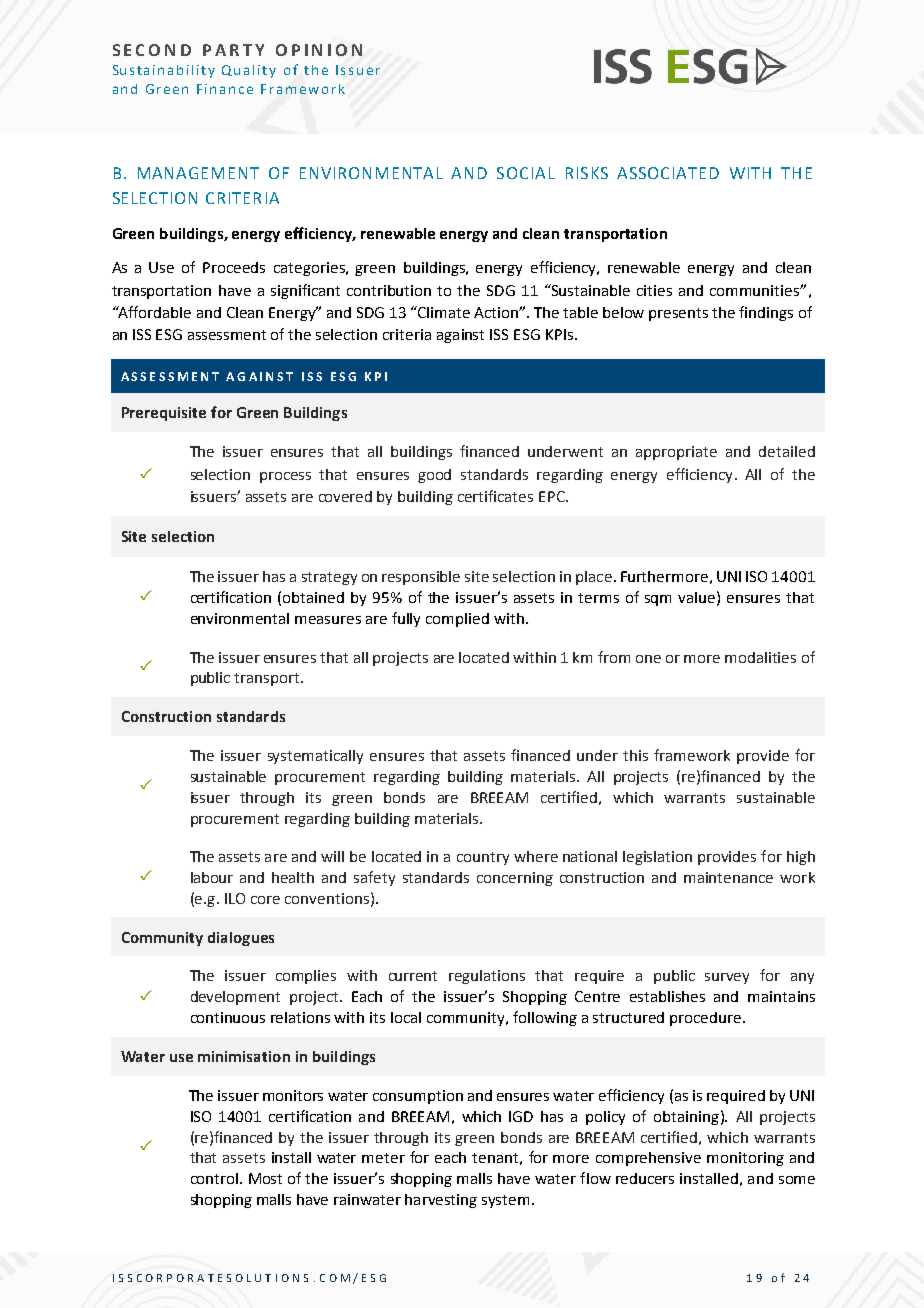  What do you see at coordinates (668, 173) in the screenshot?
I see `ASSOCIATED` at bounding box center [668, 173].
